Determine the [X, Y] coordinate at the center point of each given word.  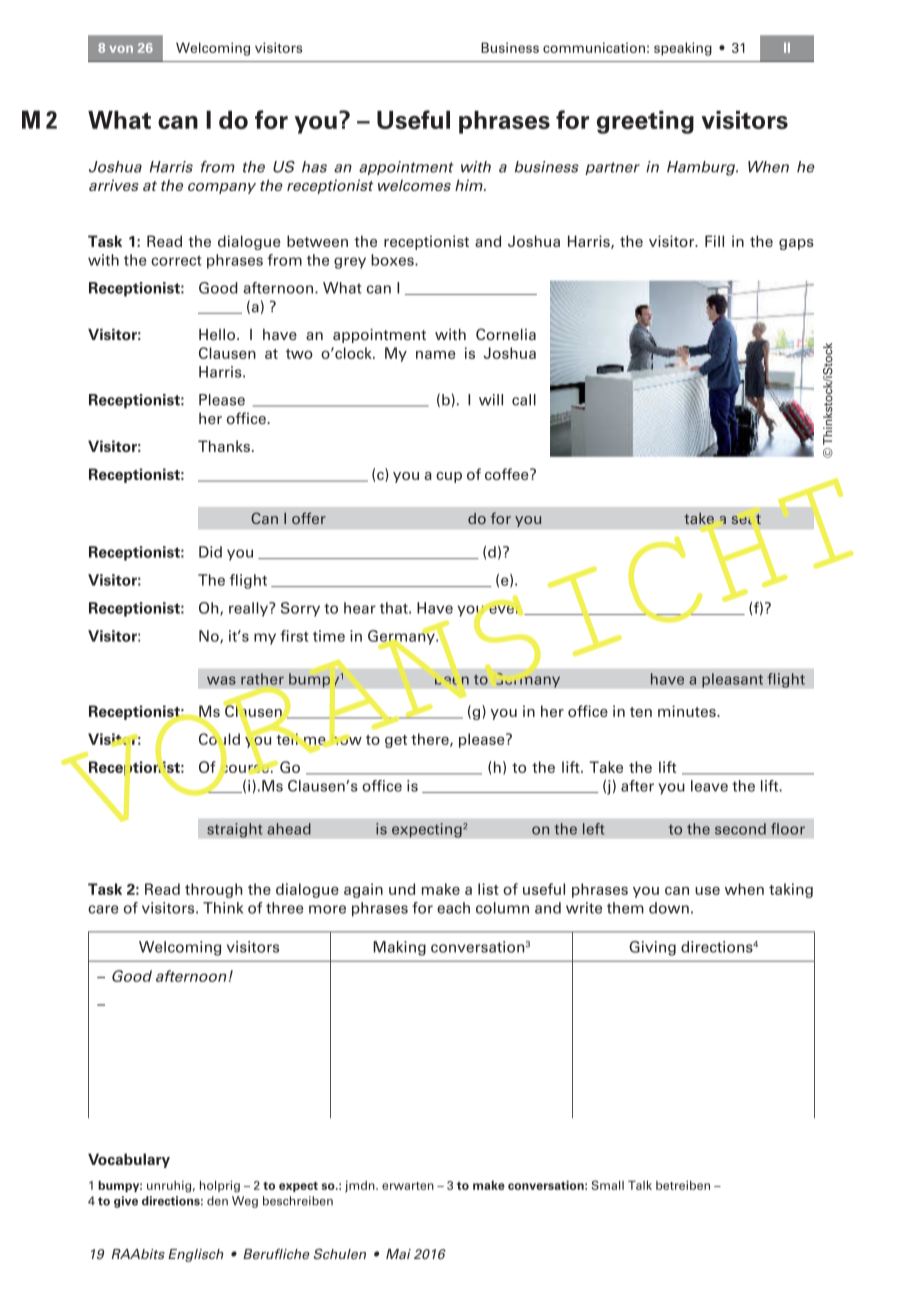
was [221, 680]
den [217, 1201]
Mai [398, 1254]
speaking [683, 49]
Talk [640, 1185]
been [452, 680]
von [121, 49]
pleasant [732, 680]
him [470, 185]
